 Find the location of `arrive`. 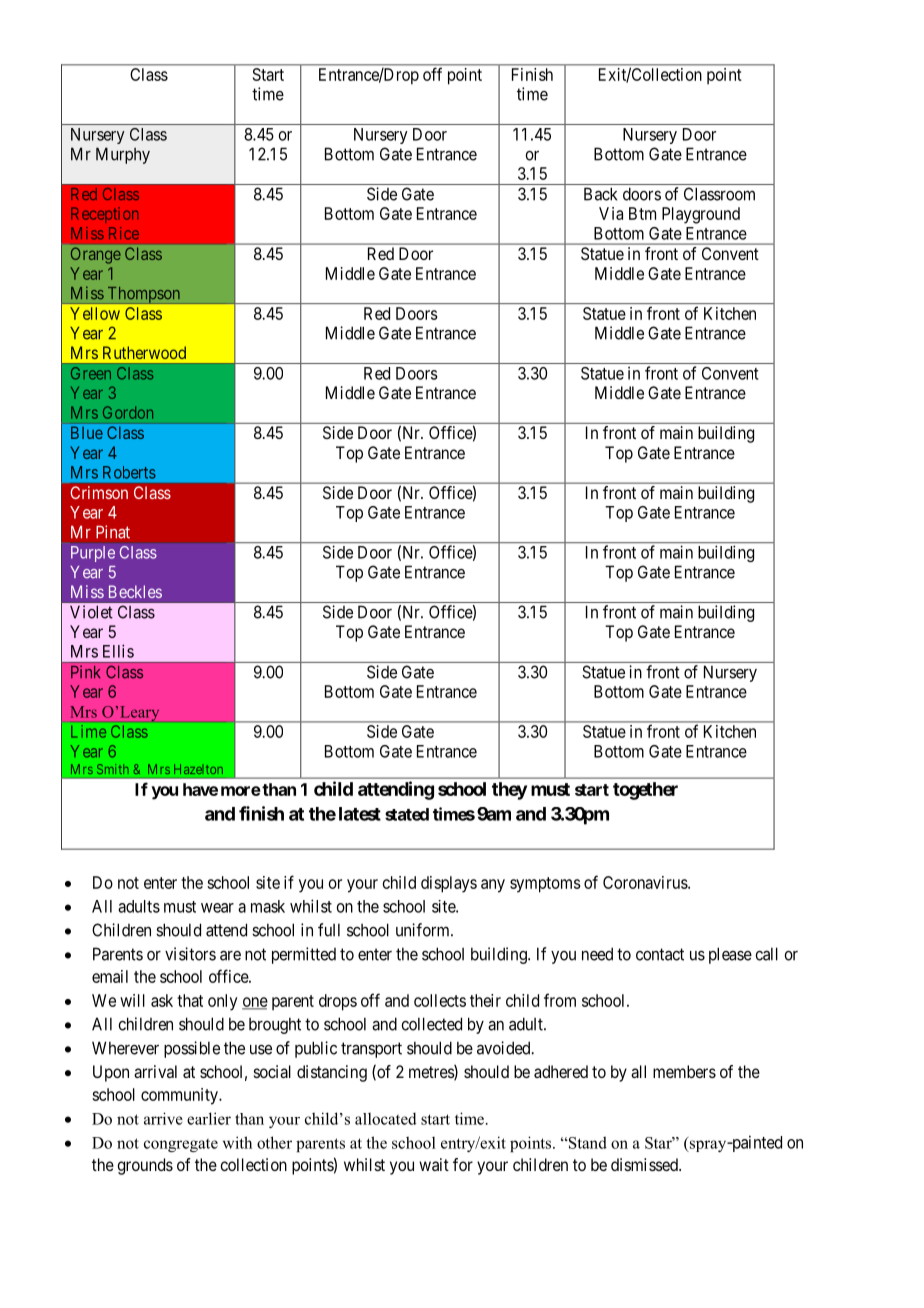

arrive is located at coordinates (163, 1118).
